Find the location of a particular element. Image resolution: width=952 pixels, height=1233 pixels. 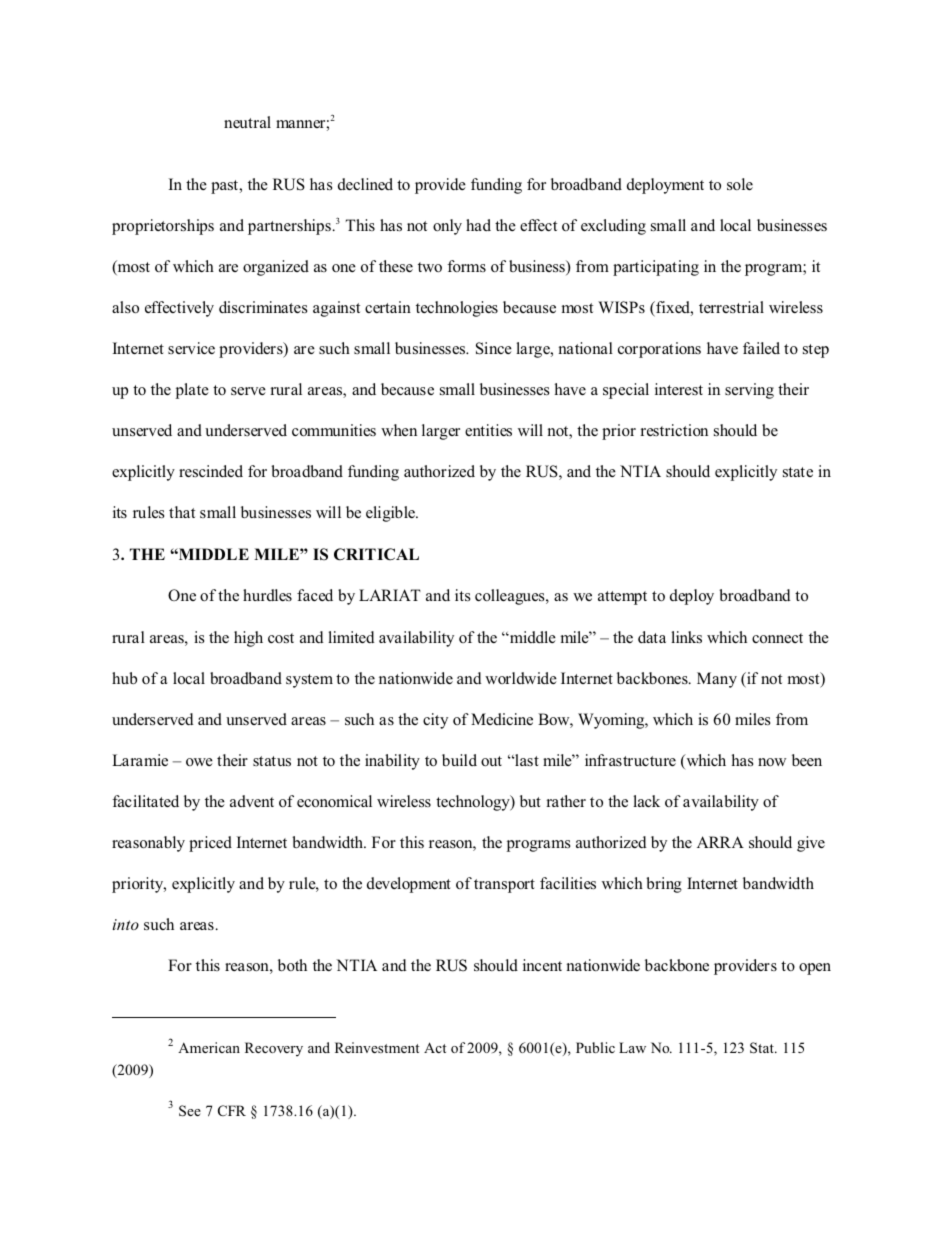

owe is located at coordinates (199, 762).
